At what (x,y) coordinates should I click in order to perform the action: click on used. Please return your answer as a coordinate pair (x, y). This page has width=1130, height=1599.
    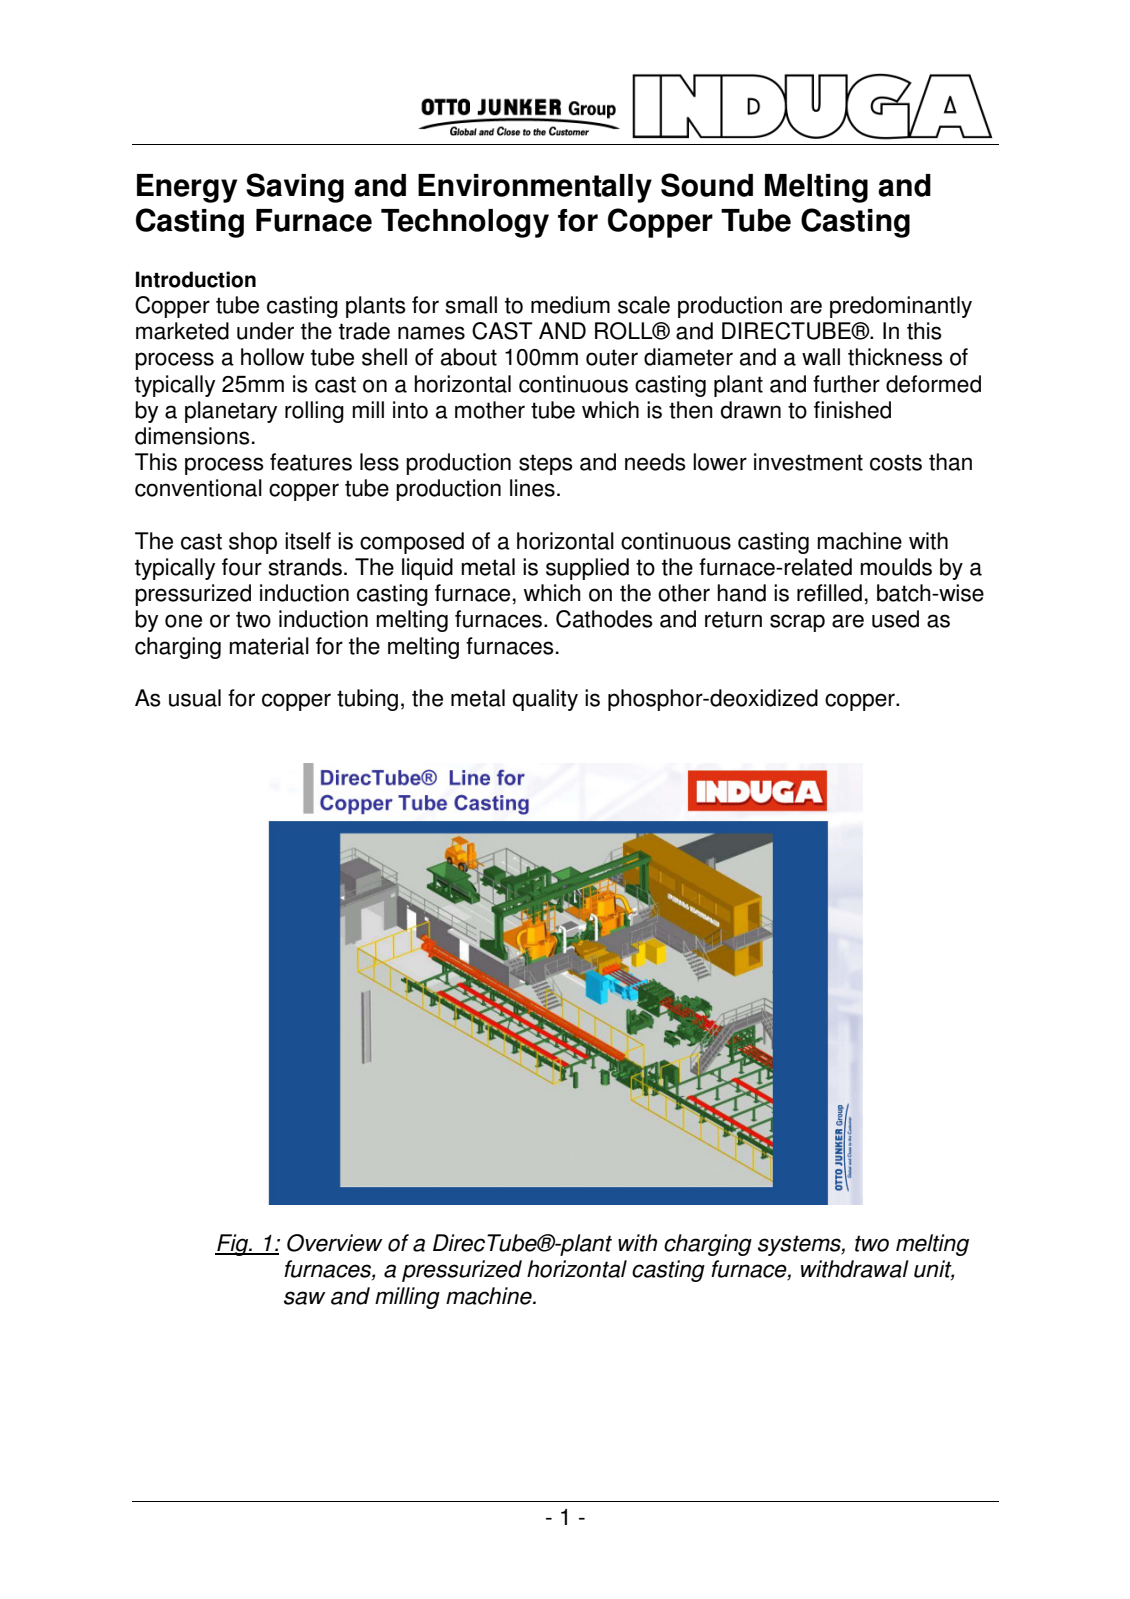
    Looking at the image, I should click on (895, 619).
